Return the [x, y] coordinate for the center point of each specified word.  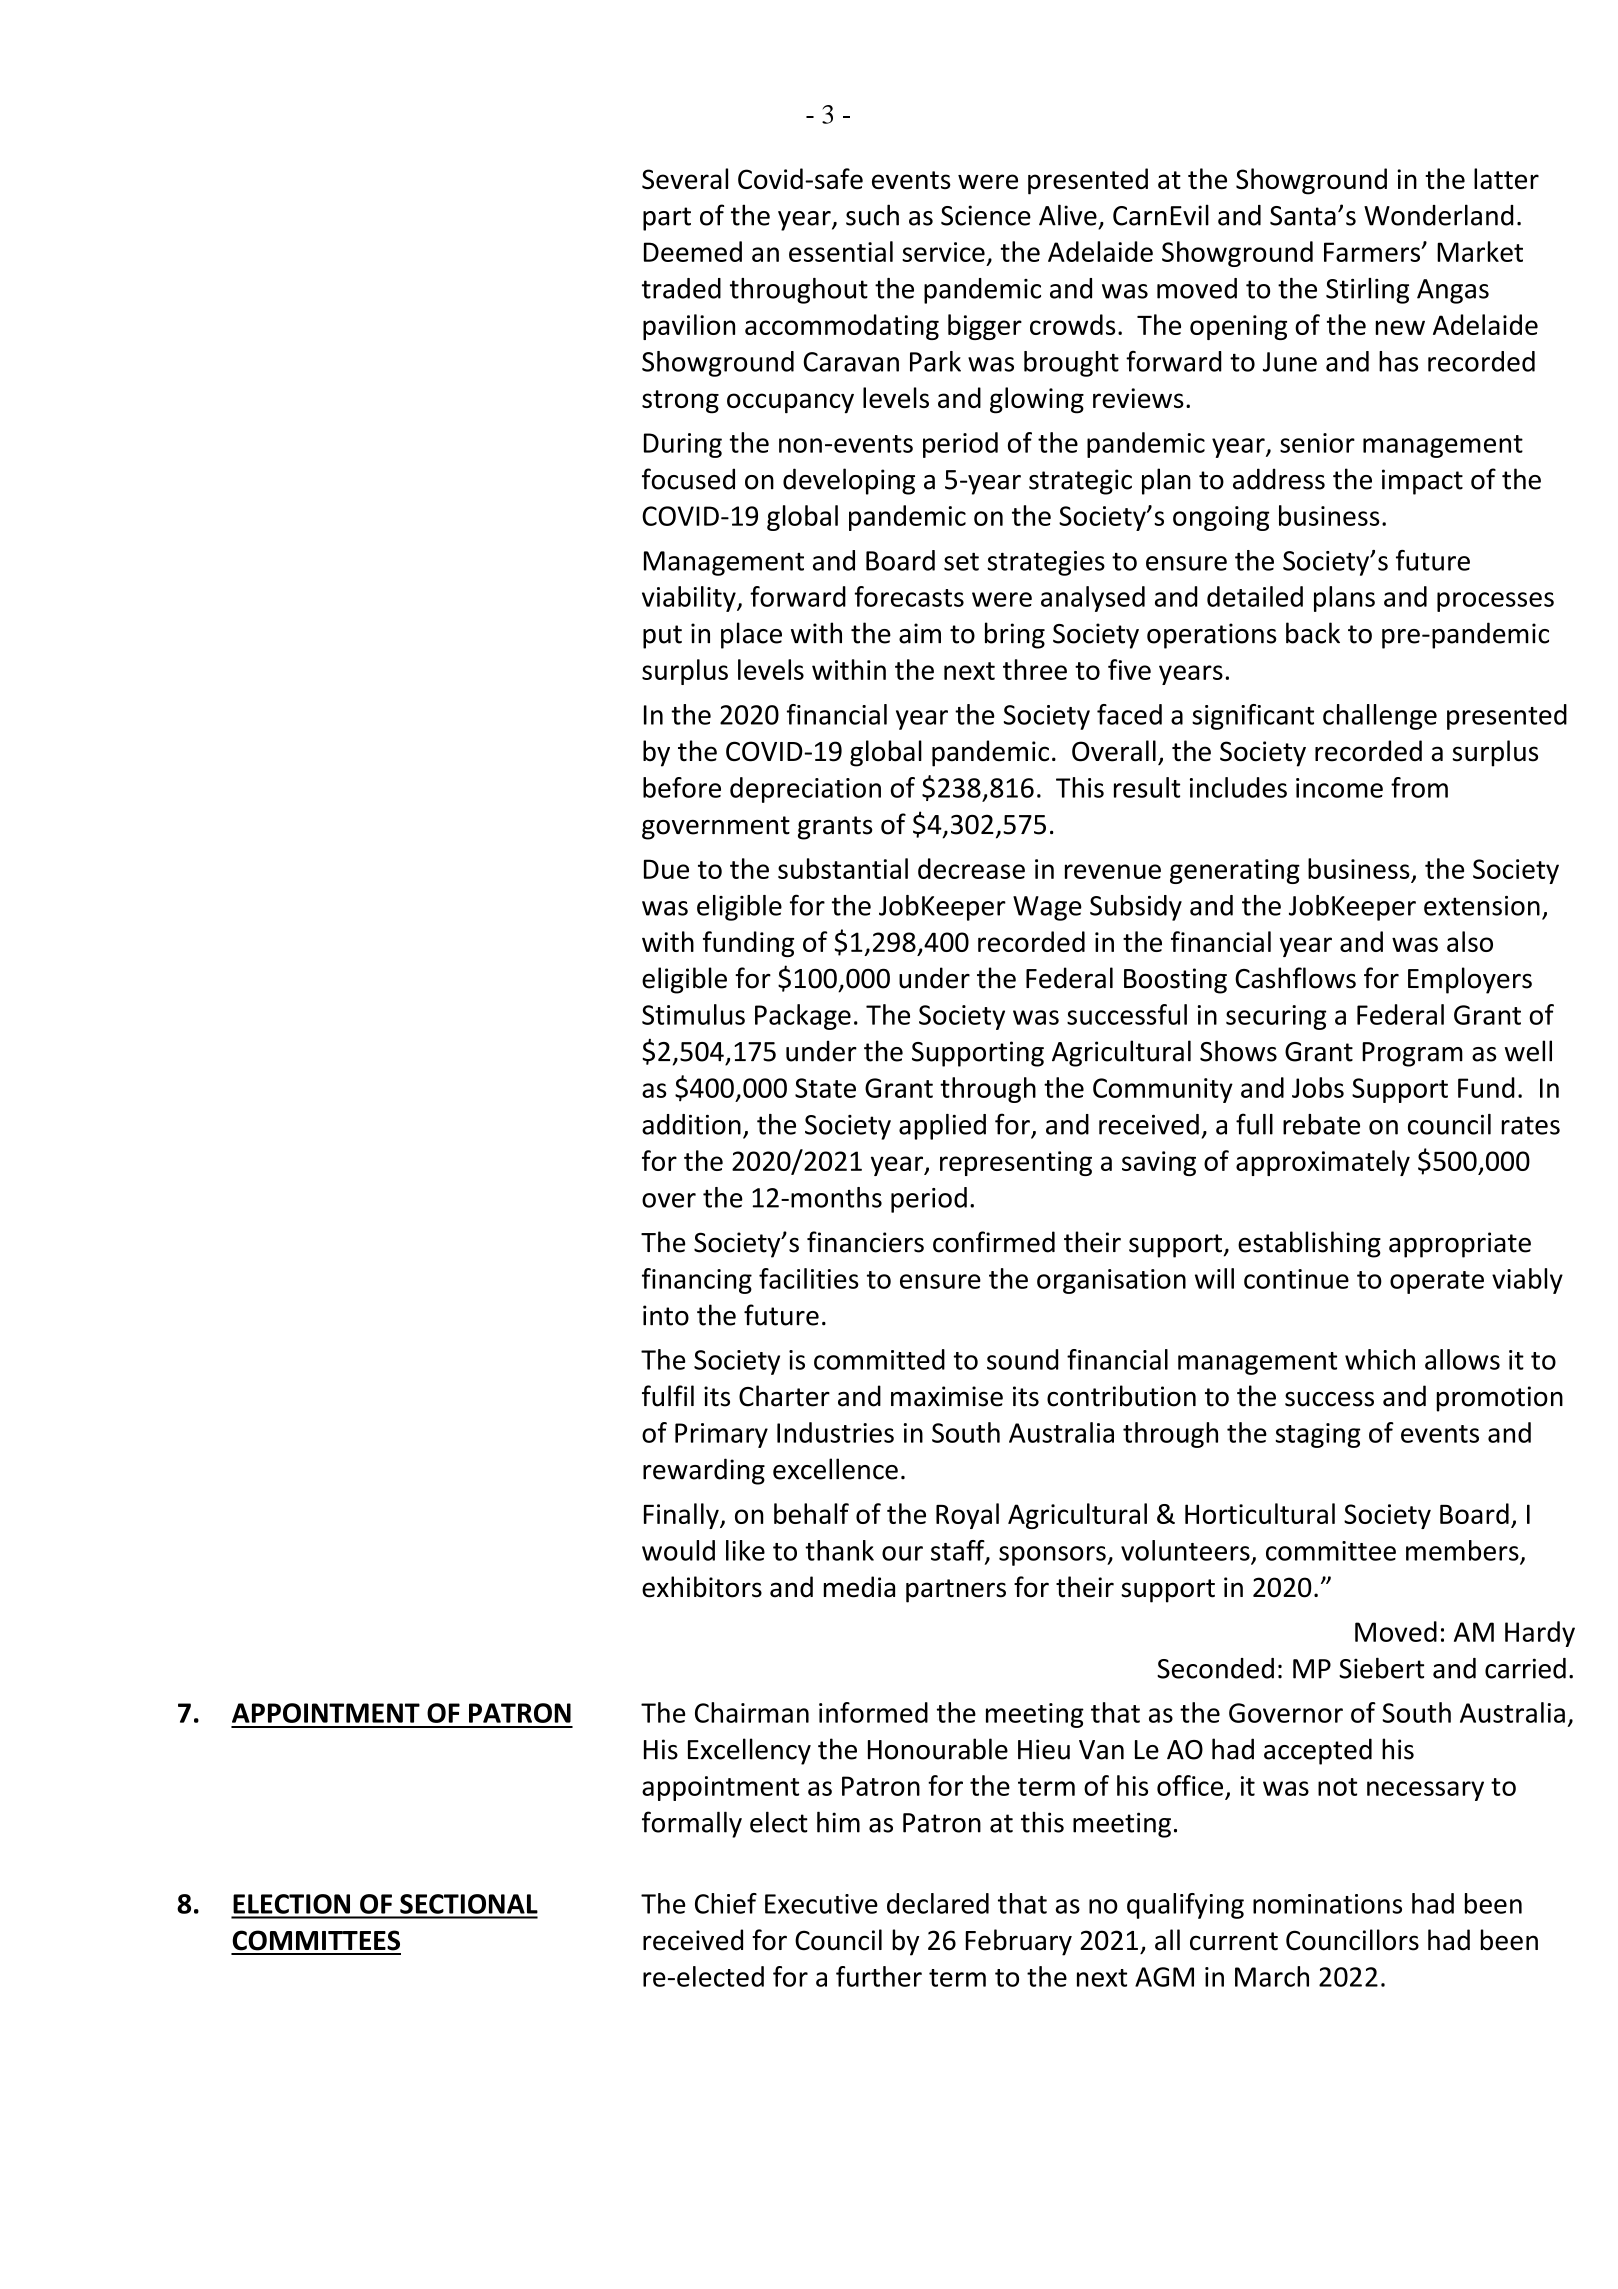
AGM [1164, 1977]
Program [1412, 1054]
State [825, 1088]
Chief [726, 1903]
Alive [1068, 215]
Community [1163, 1090]
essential [841, 251]
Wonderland [1439, 215]
